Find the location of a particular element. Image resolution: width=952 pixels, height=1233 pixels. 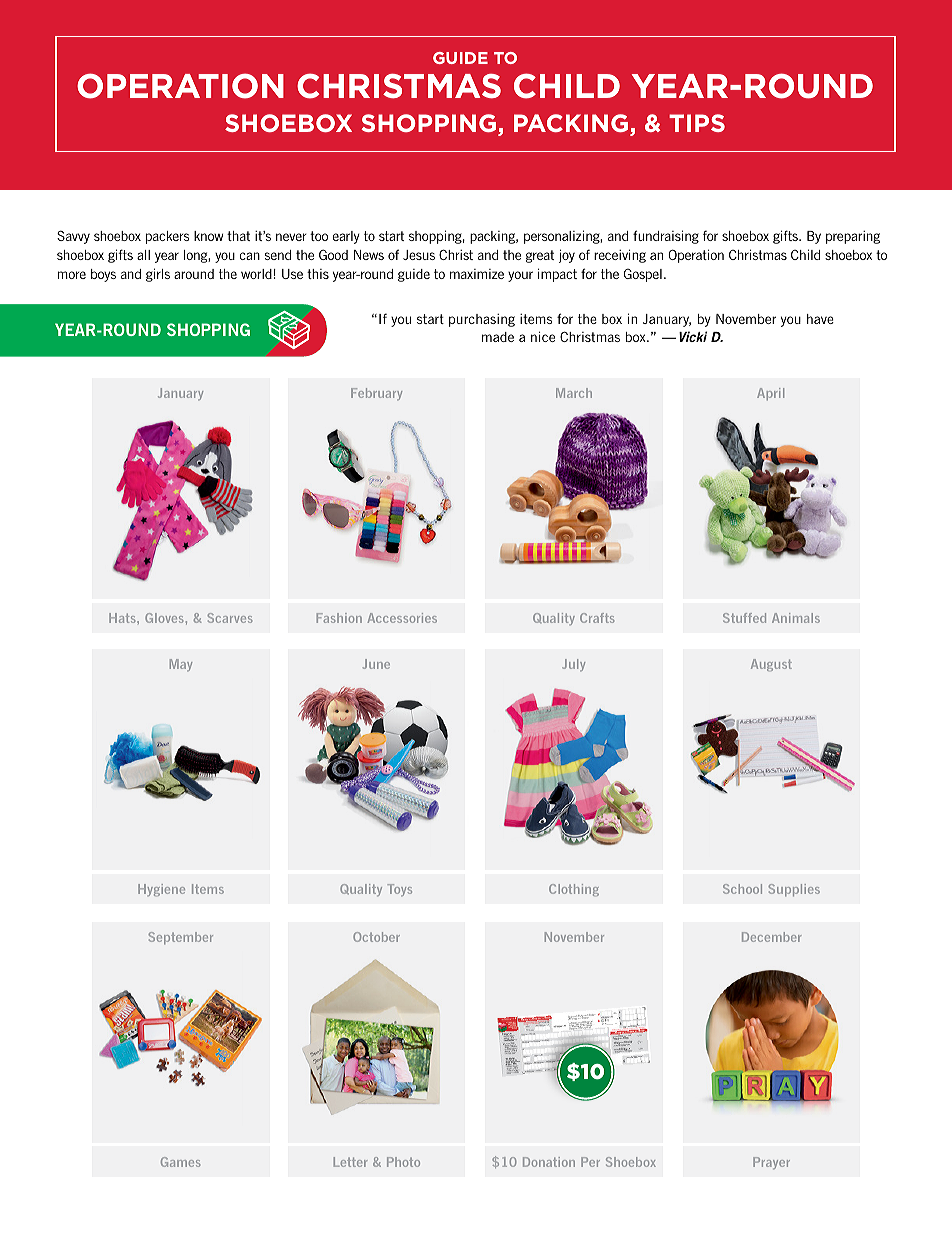

School is located at coordinates (742, 889).
